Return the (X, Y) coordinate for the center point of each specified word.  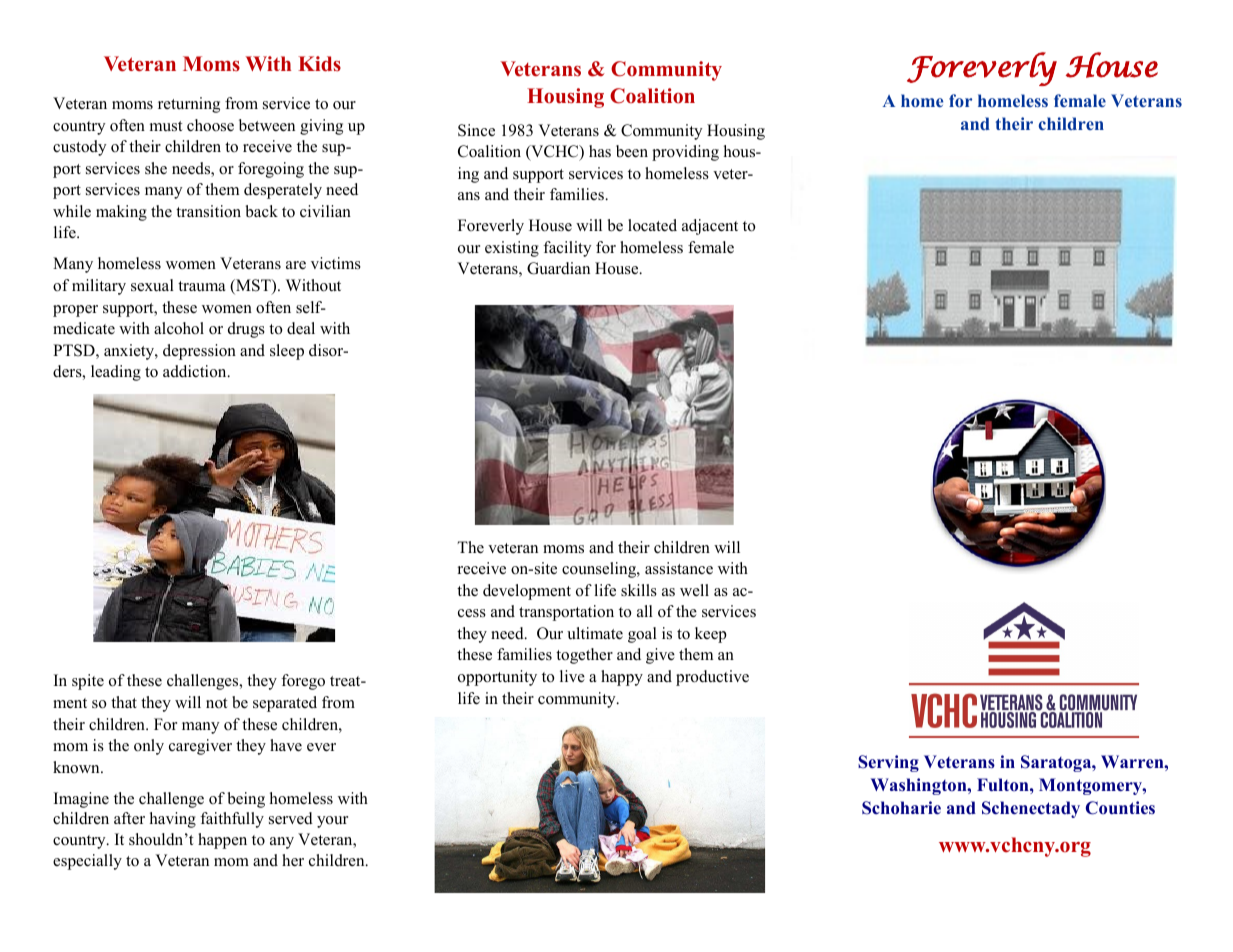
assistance (679, 568)
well (694, 590)
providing (685, 153)
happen (222, 841)
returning (189, 105)
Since (476, 130)
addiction (196, 371)
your (332, 822)
